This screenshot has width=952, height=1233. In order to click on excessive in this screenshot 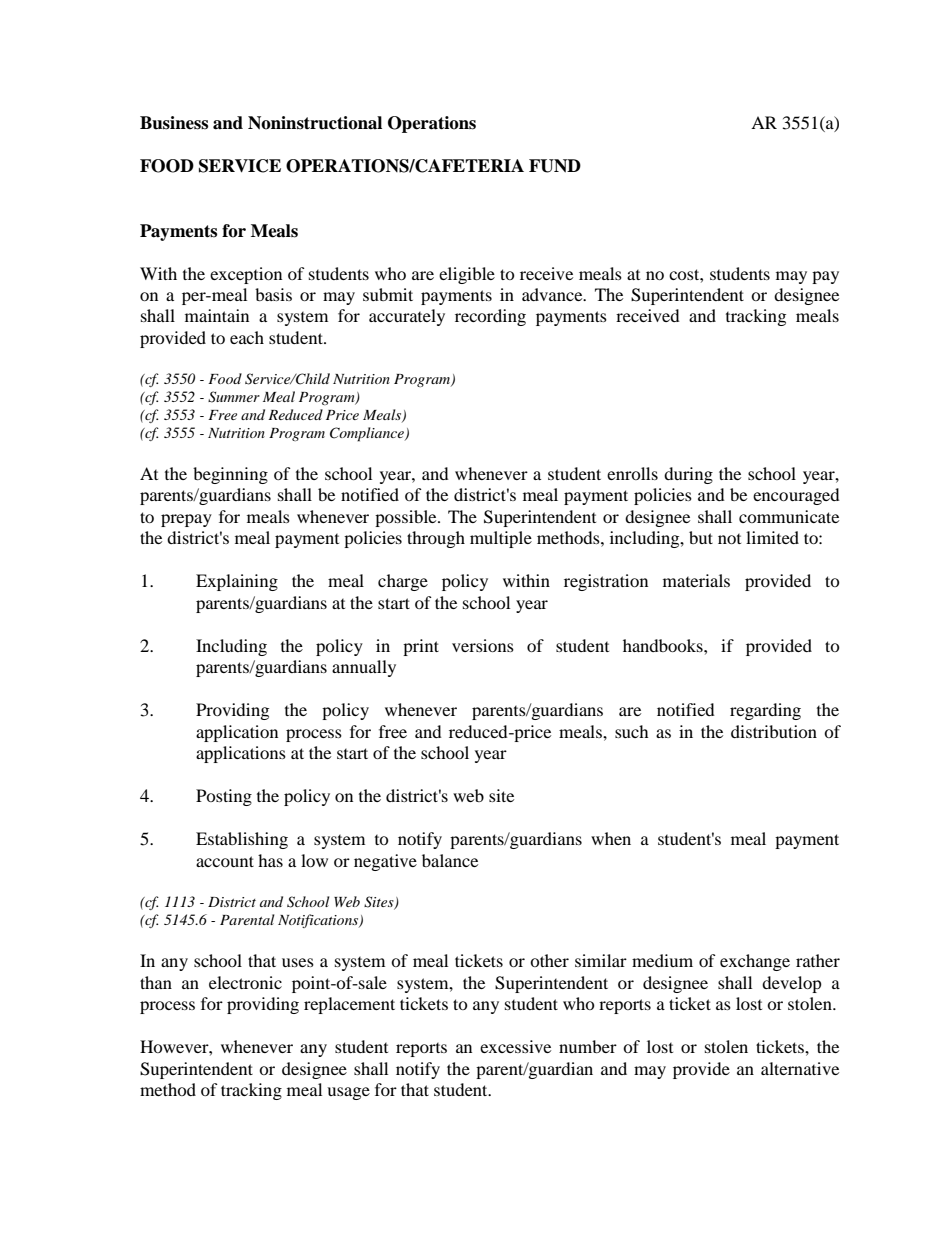, I will do `click(515, 1046)`.
